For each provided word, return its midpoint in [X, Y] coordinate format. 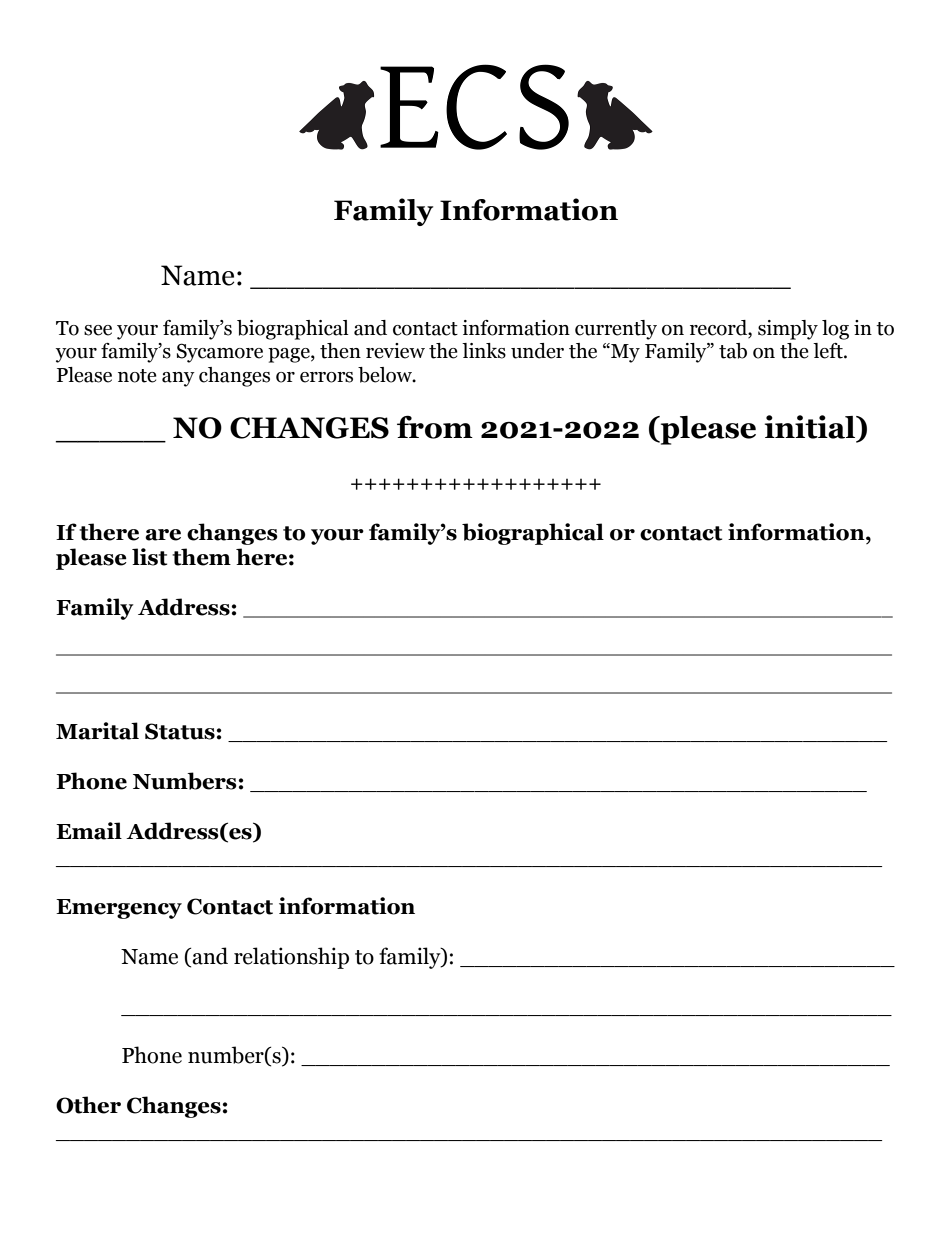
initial [811, 428]
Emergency [119, 909]
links [484, 351]
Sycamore [220, 353]
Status [181, 731]
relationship [291, 958]
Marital [97, 731]
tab [733, 351]
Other [88, 1105]
